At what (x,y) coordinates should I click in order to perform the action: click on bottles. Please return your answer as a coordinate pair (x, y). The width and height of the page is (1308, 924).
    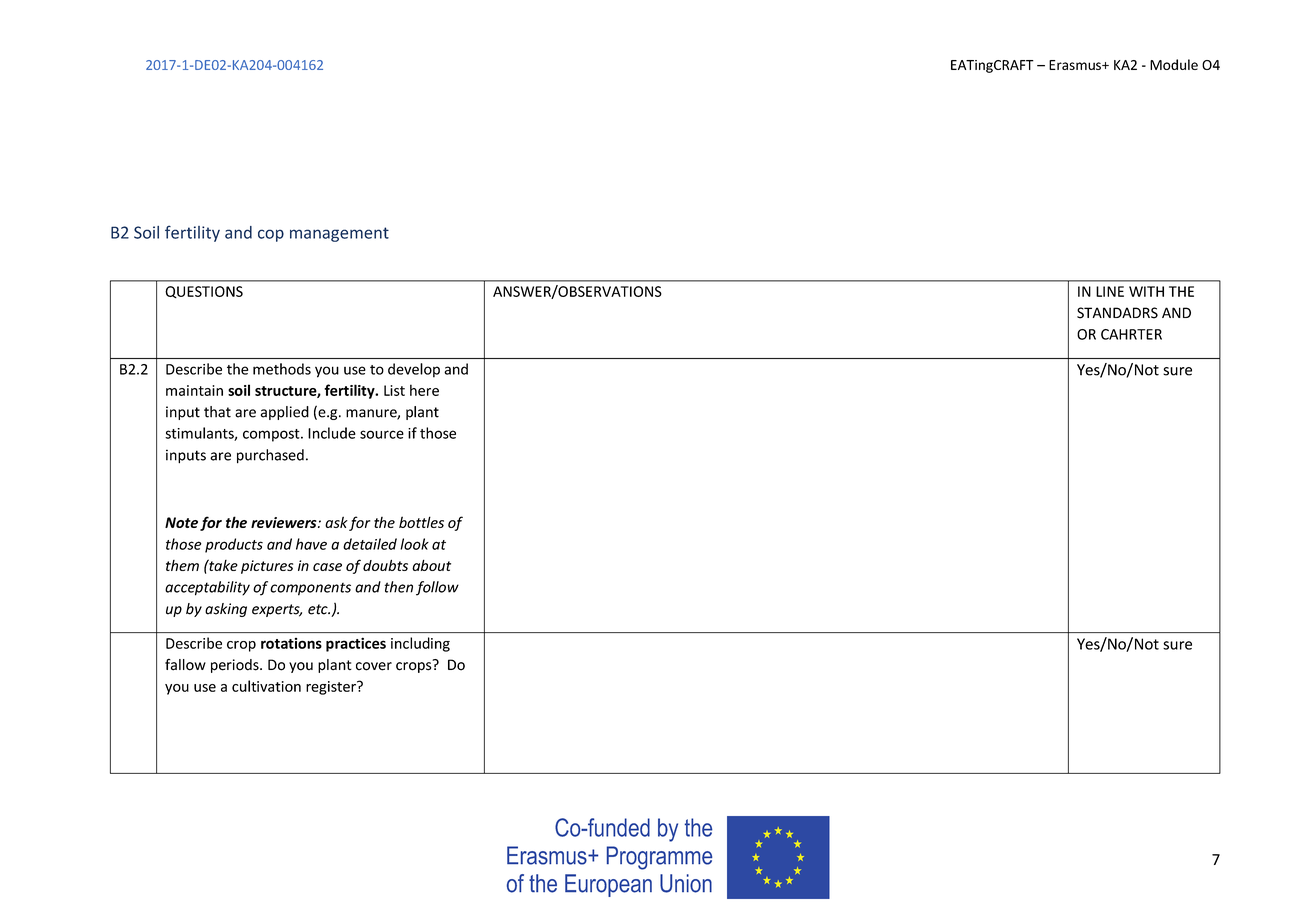
    Looking at the image, I should click on (421, 522).
